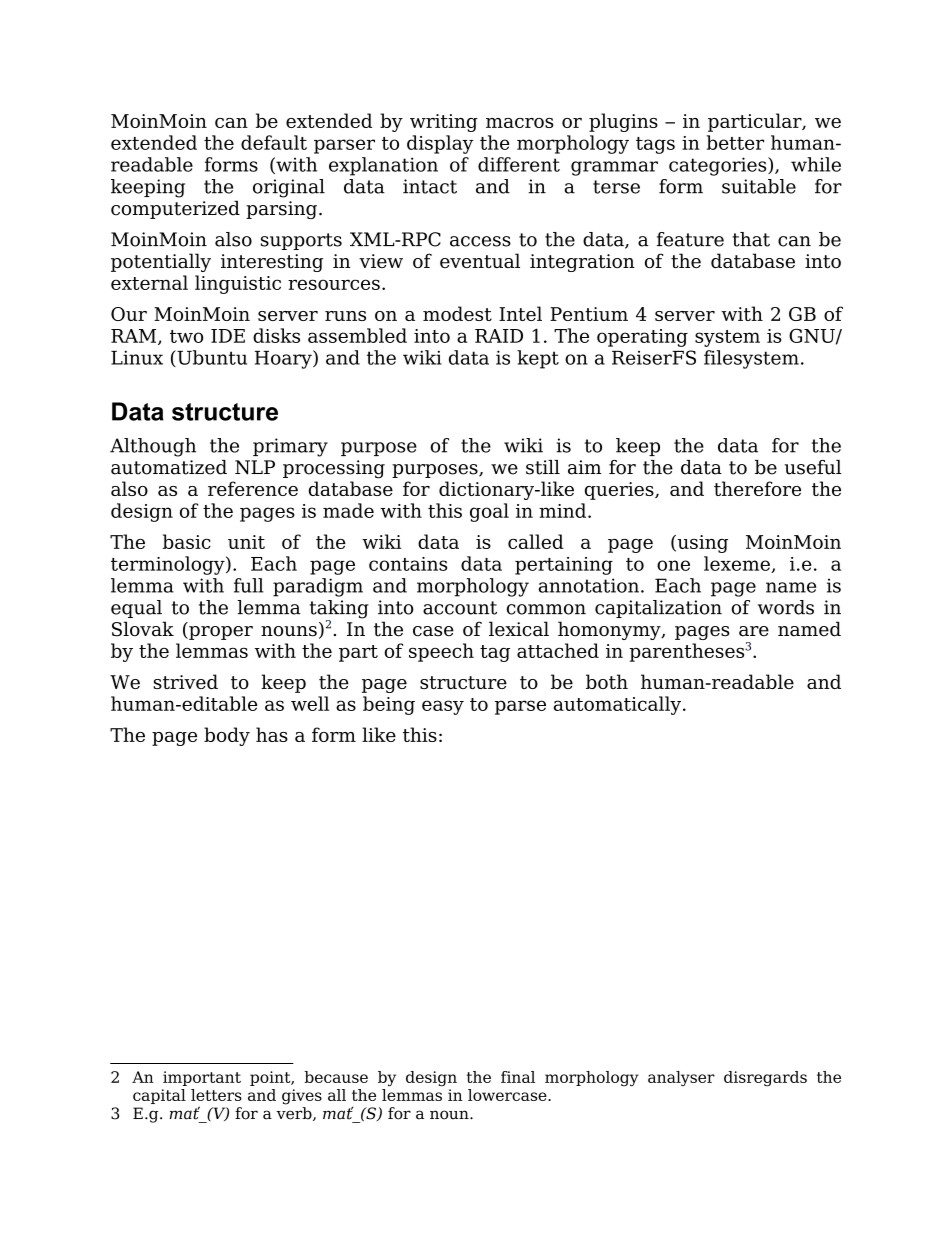 This document has width=952, height=1233. I want to click on proper, so click(220, 633).
